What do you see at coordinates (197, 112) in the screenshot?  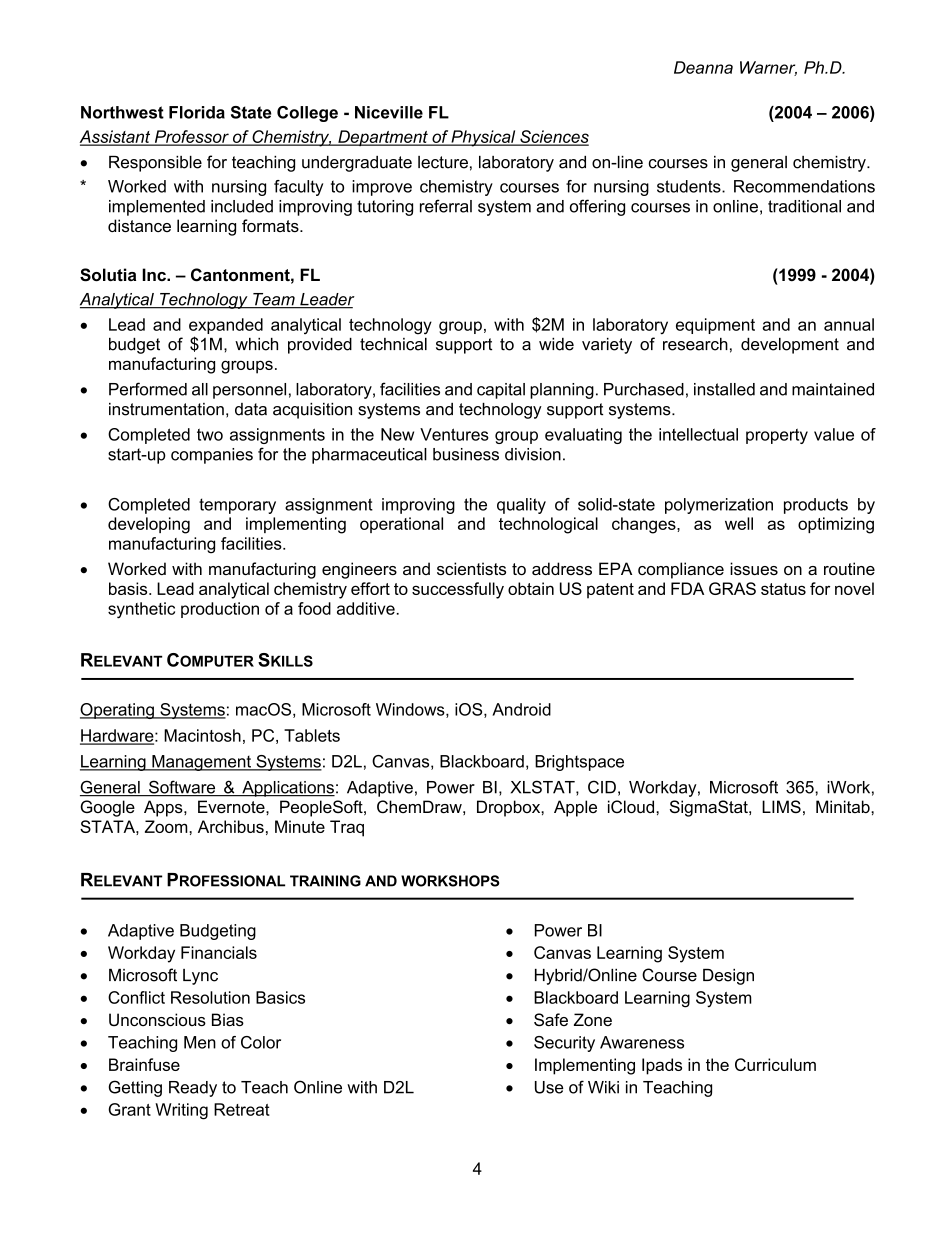 I see `Florida` at bounding box center [197, 112].
